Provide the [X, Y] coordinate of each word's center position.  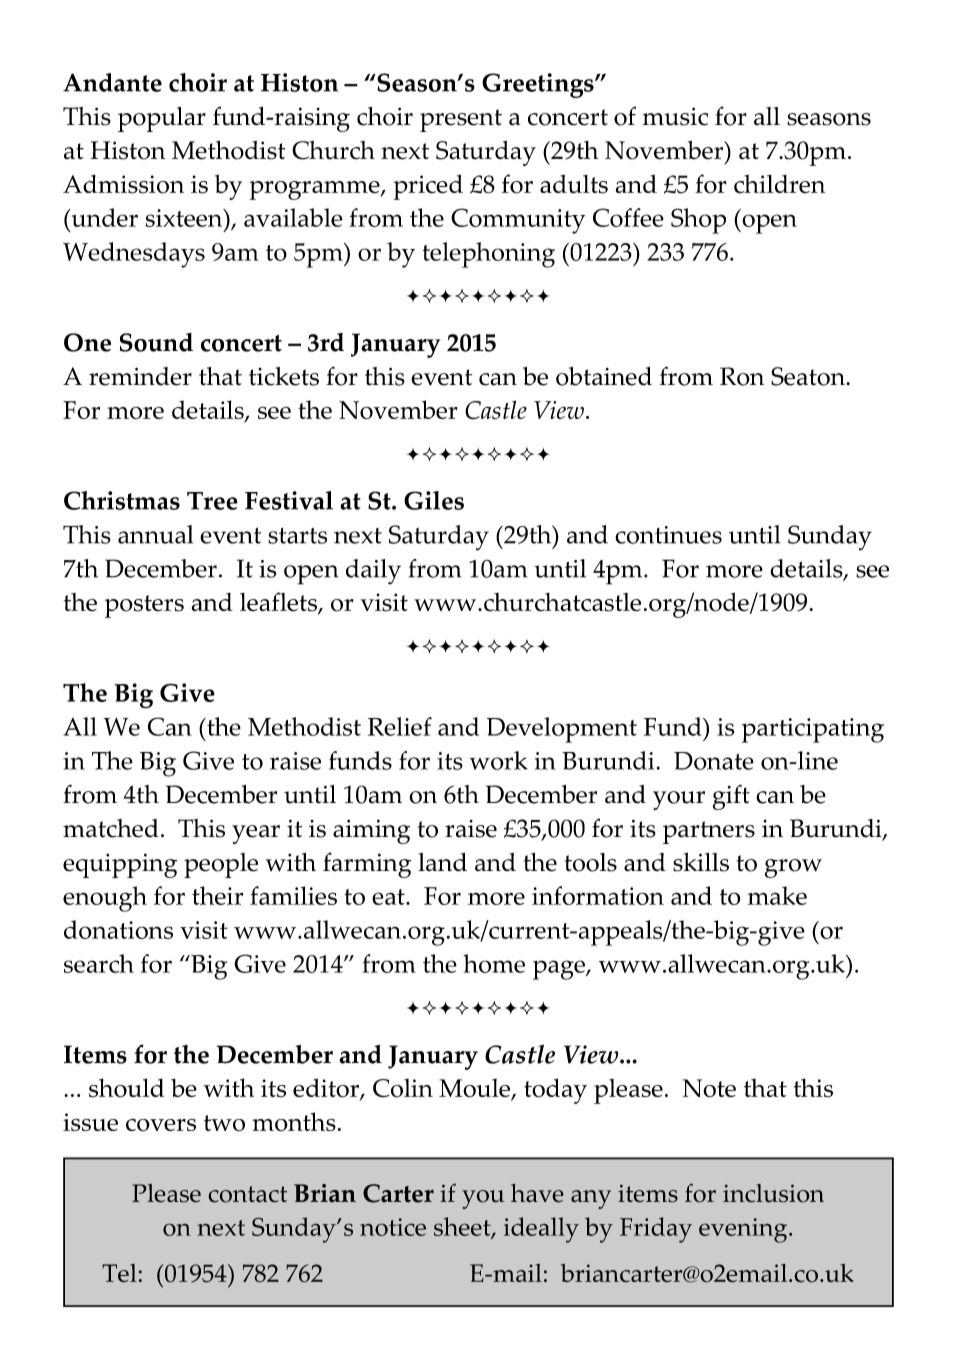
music [675, 116]
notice [393, 1227]
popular [162, 119]
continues [668, 535]
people [221, 865]
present [461, 120]
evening [744, 1230]
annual [155, 534]
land [442, 862]
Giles [434, 500]
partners [709, 832]
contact [247, 1194]
